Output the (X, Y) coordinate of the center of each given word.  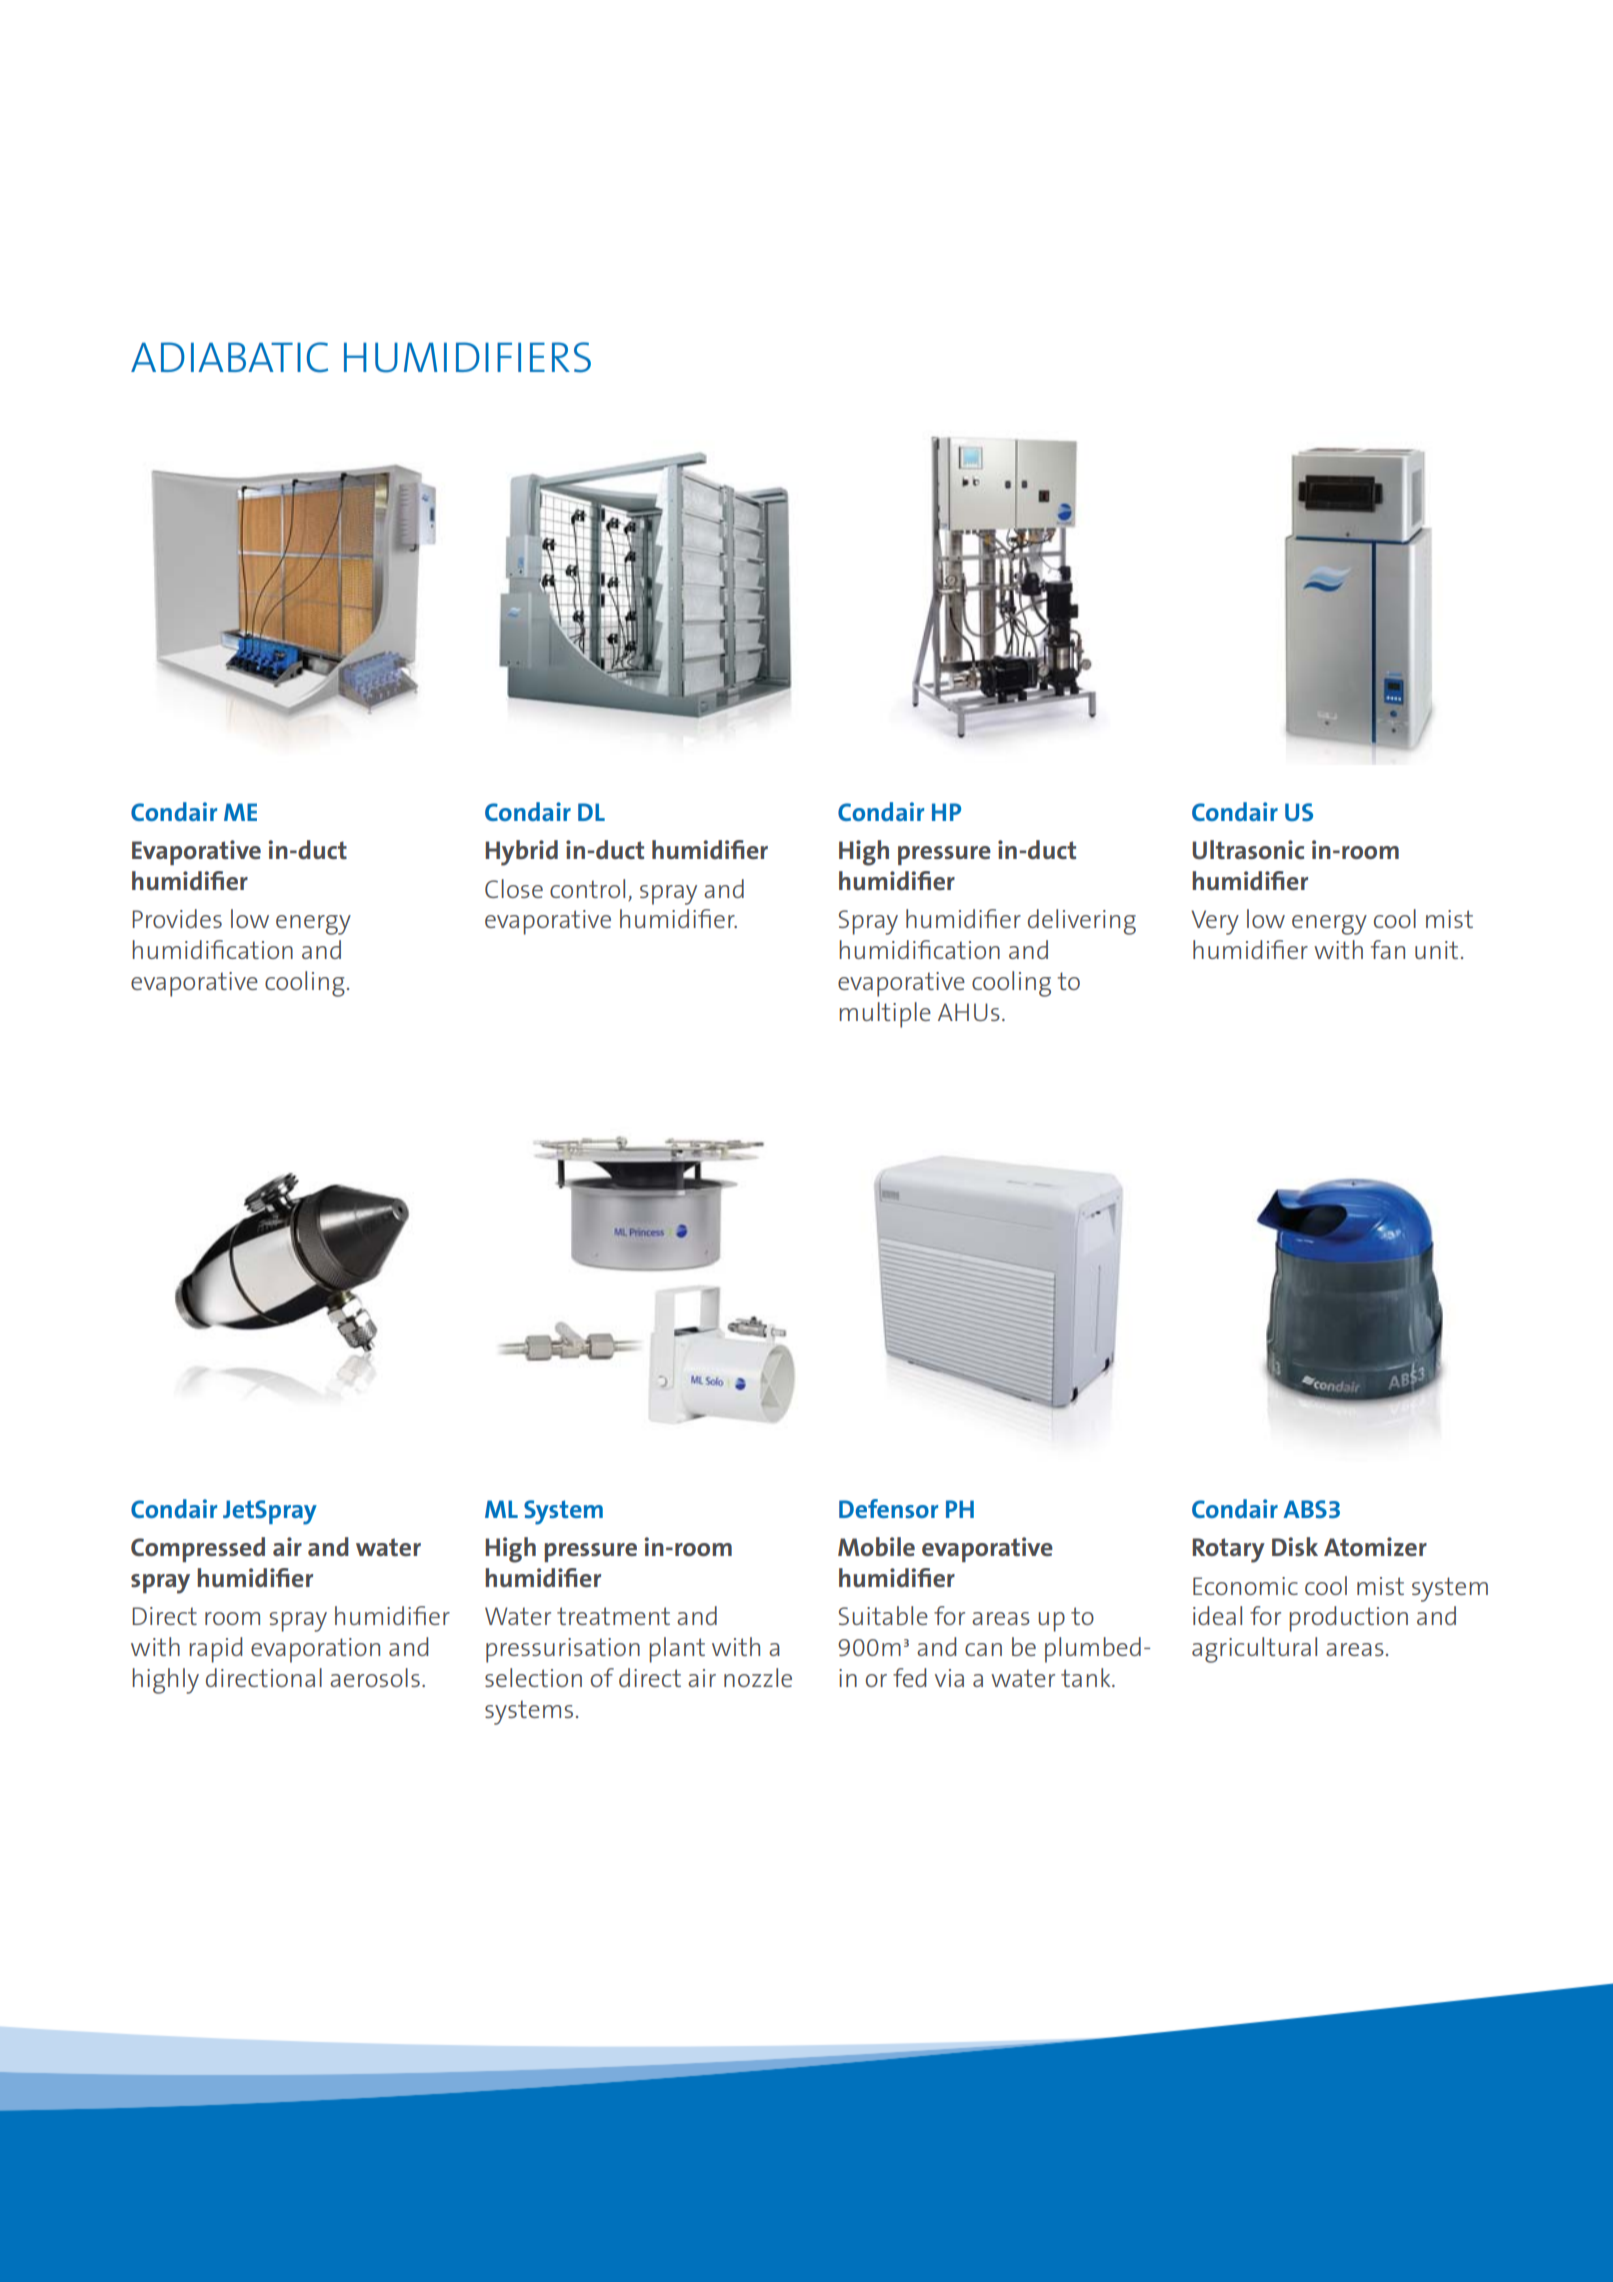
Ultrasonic (1248, 850)
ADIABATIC (229, 357)
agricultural (1254, 1650)
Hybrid (521, 853)
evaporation (315, 1650)
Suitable (883, 1615)
